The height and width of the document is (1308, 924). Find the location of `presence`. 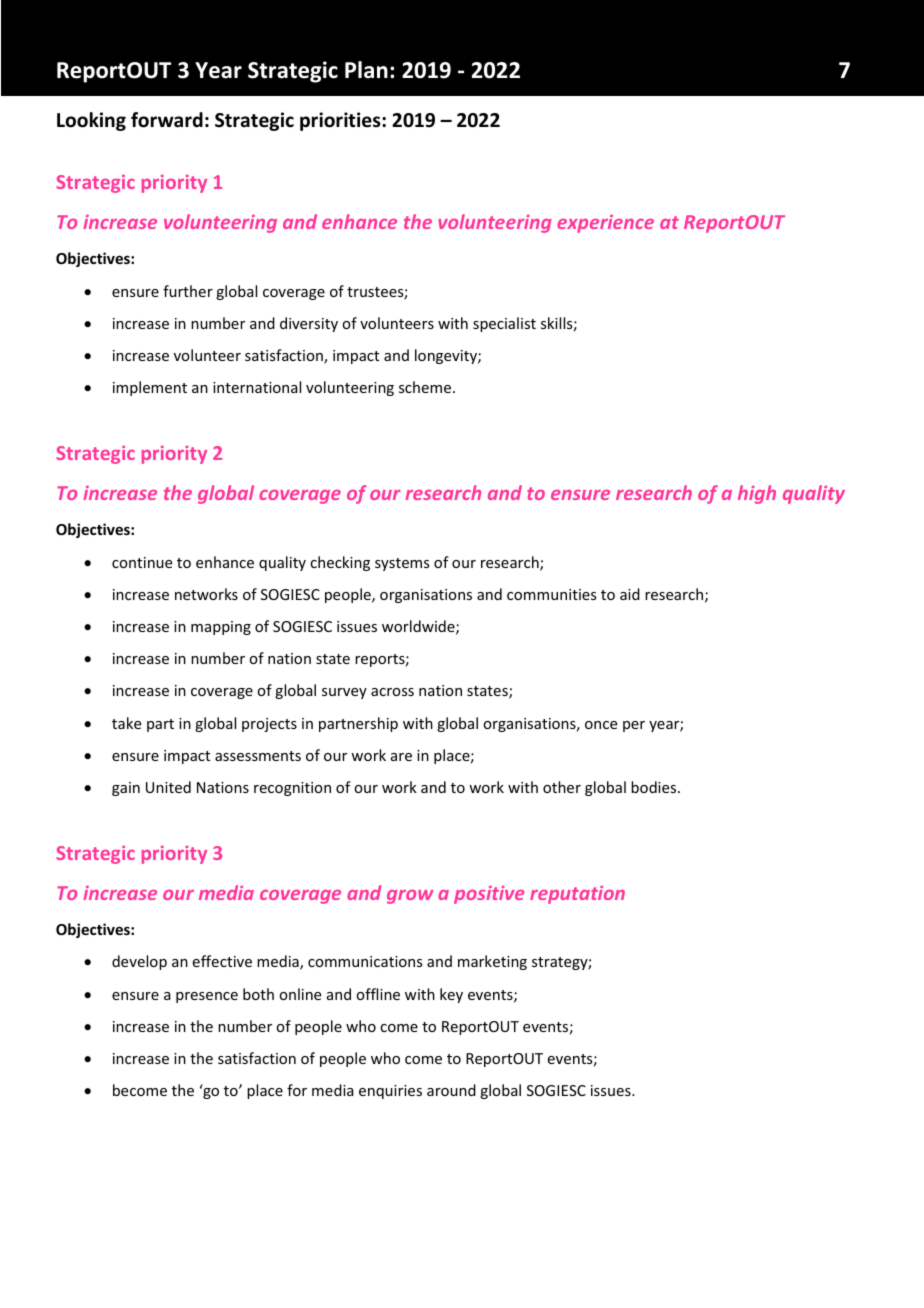

presence is located at coordinates (207, 997).
